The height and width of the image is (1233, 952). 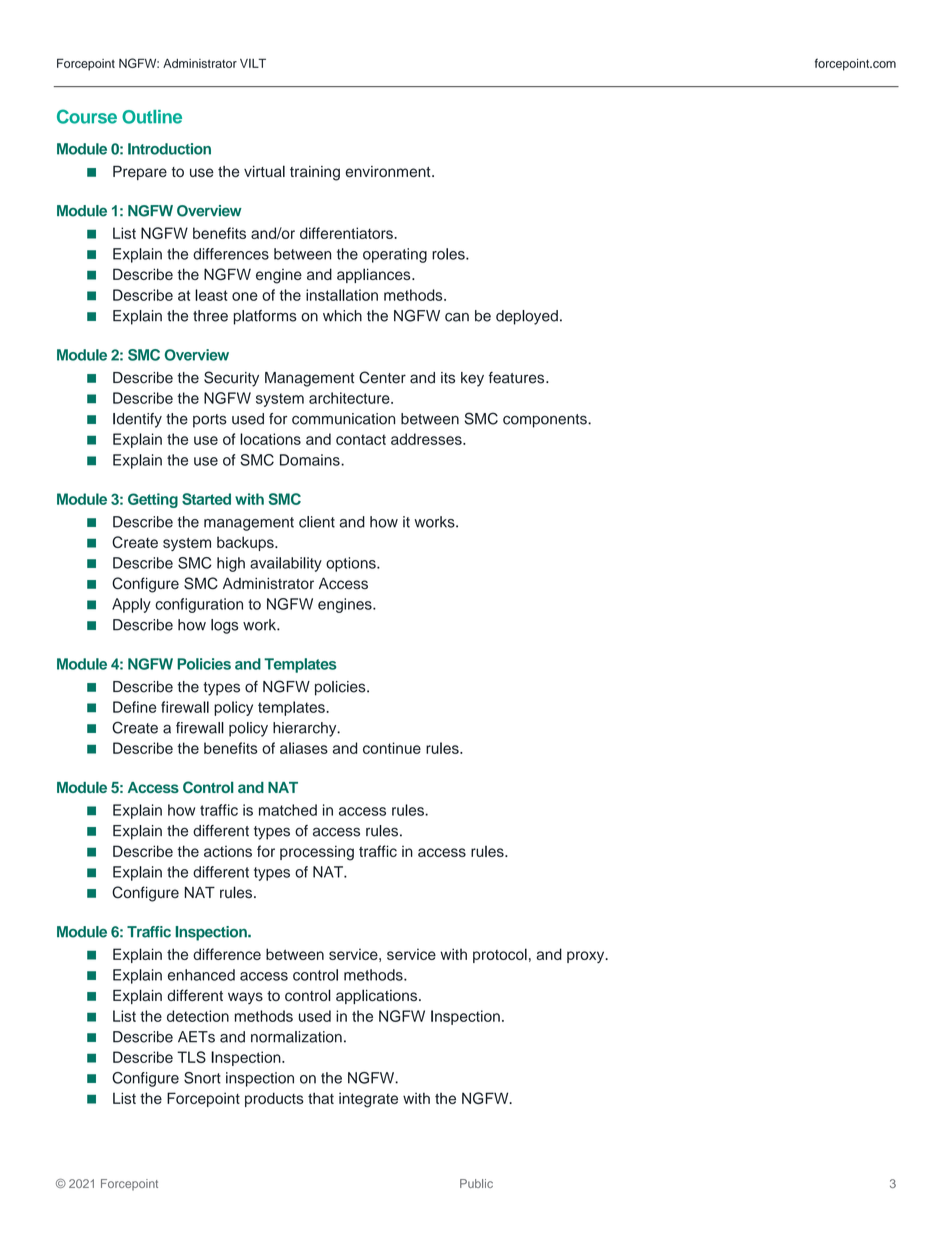 What do you see at coordinates (449, 254) in the image?
I see `roles` at bounding box center [449, 254].
